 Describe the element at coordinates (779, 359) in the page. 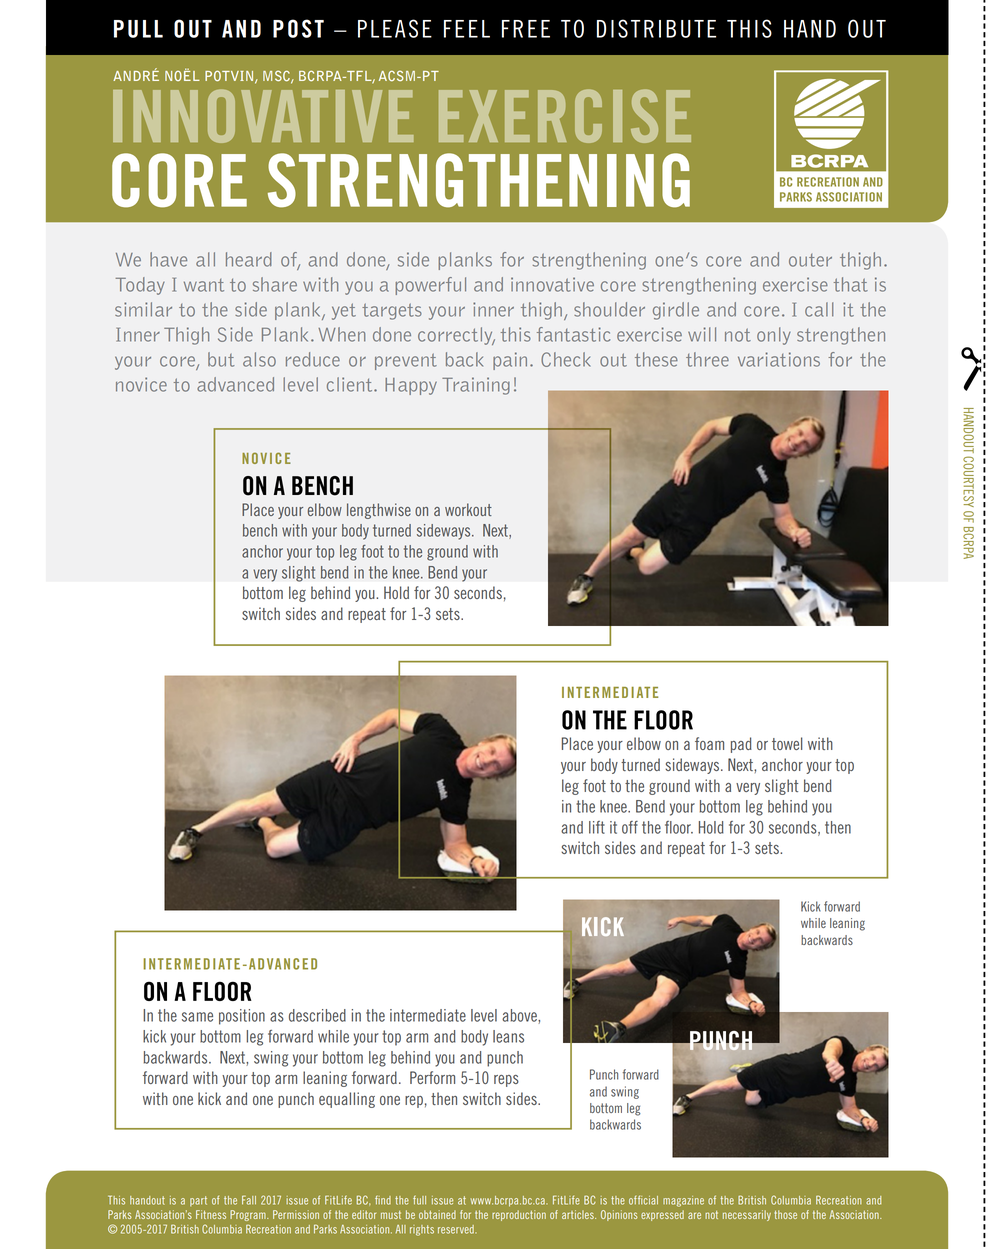

I see `variations` at that location.
